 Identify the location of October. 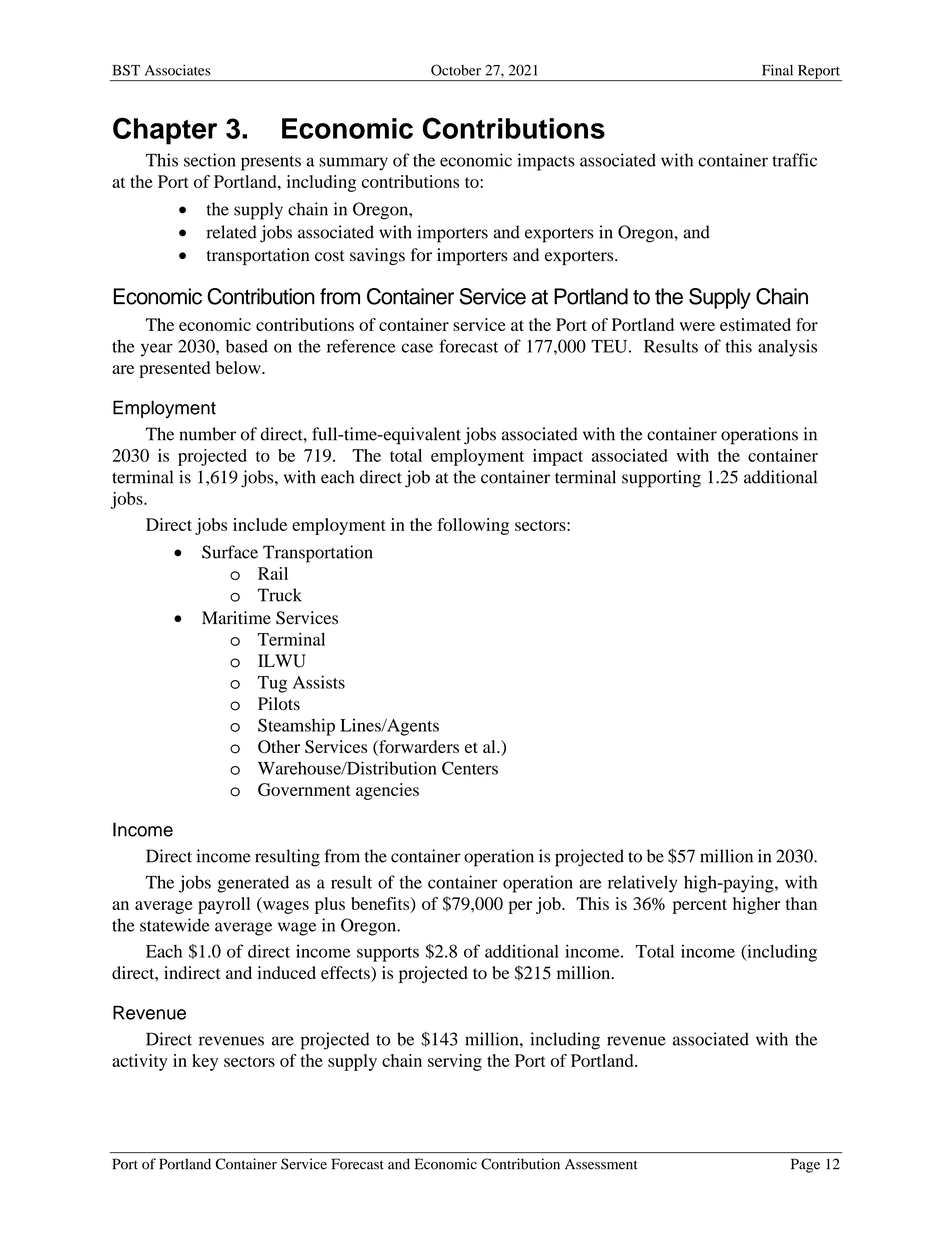
(456, 70).
